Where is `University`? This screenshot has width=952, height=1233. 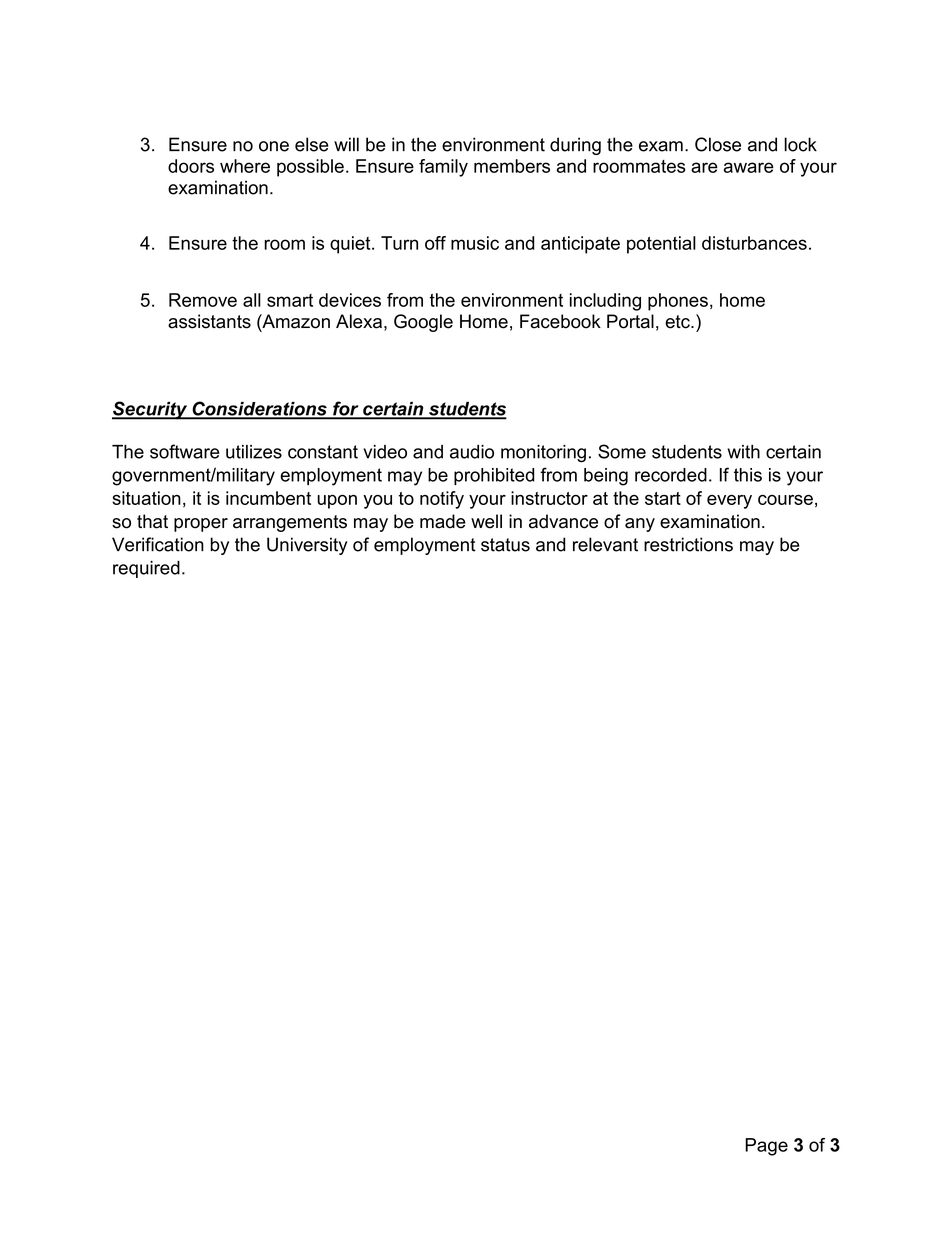
University is located at coordinates (307, 546).
